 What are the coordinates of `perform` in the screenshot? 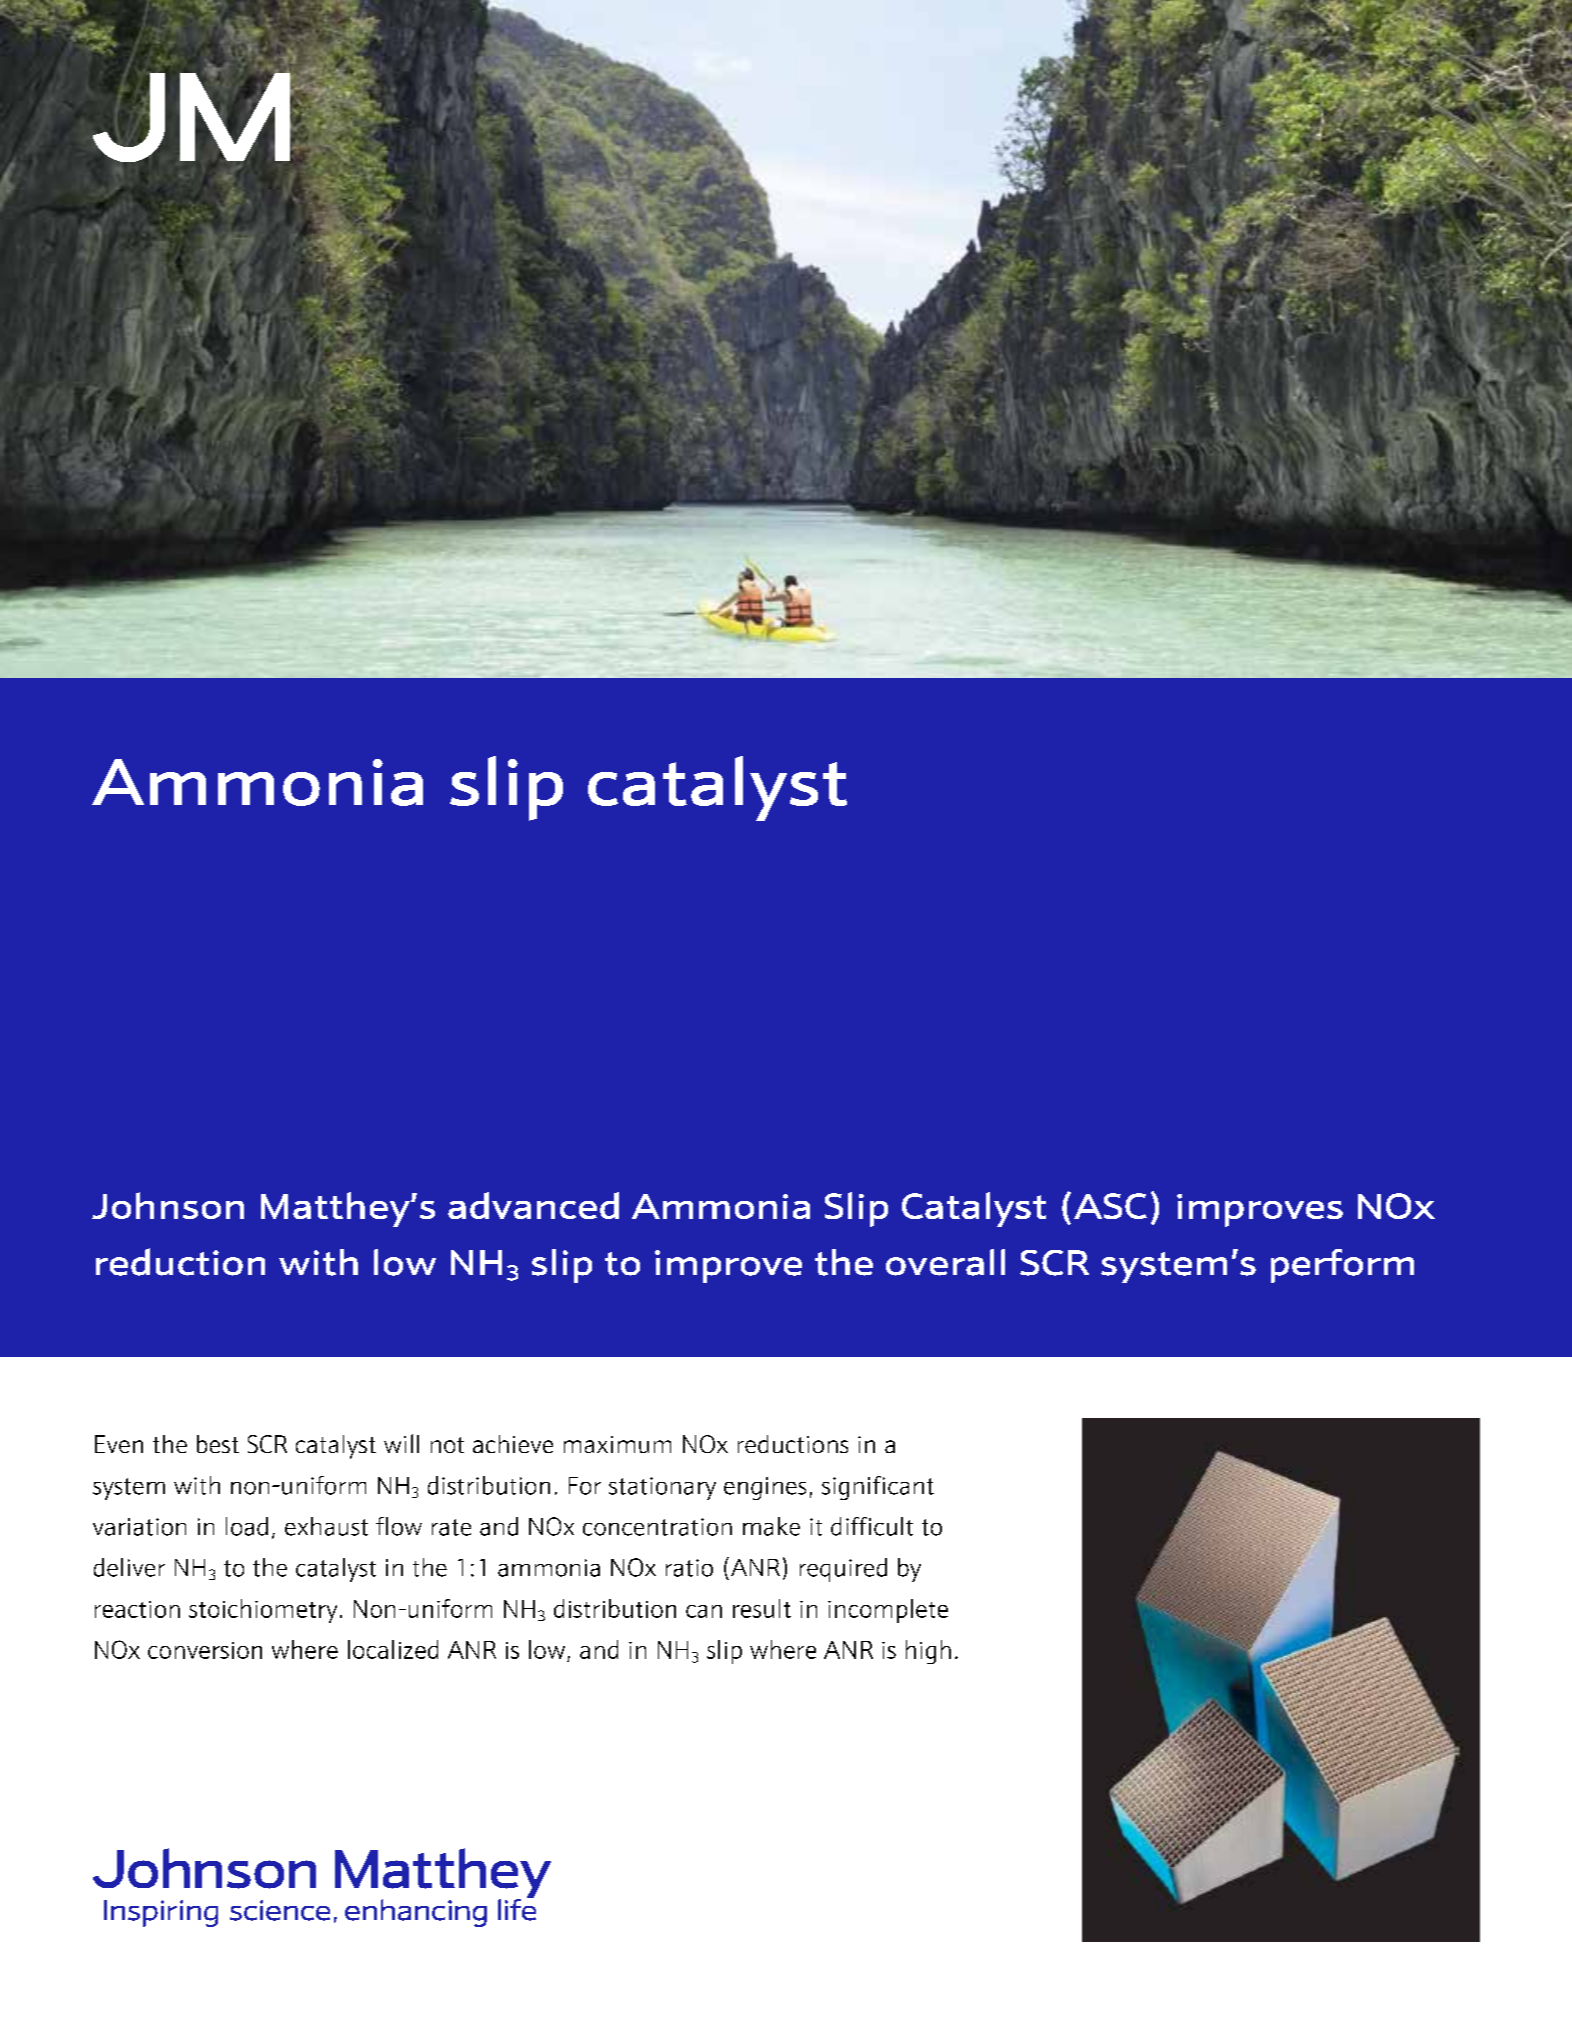 It's located at (1342, 1266).
